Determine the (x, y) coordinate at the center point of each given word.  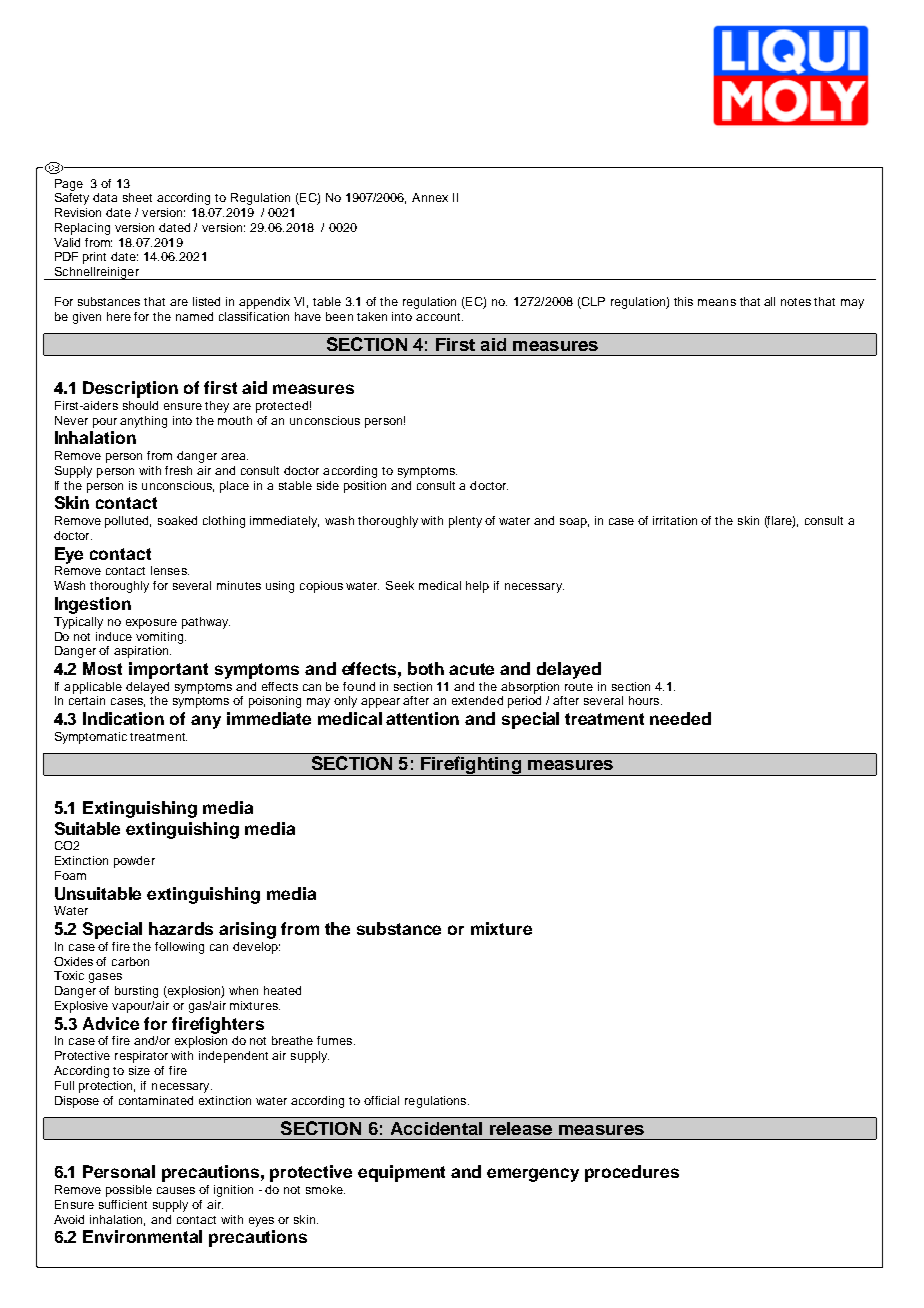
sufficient (123, 1204)
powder (134, 862)
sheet (137, 197)
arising (247, 930)
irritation (675, 520)
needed (680, 718)
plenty (465, 522)
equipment (401, 1173)
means (717, 302)
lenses (170, 570)
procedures (632, 1173)
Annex (430, 197)
